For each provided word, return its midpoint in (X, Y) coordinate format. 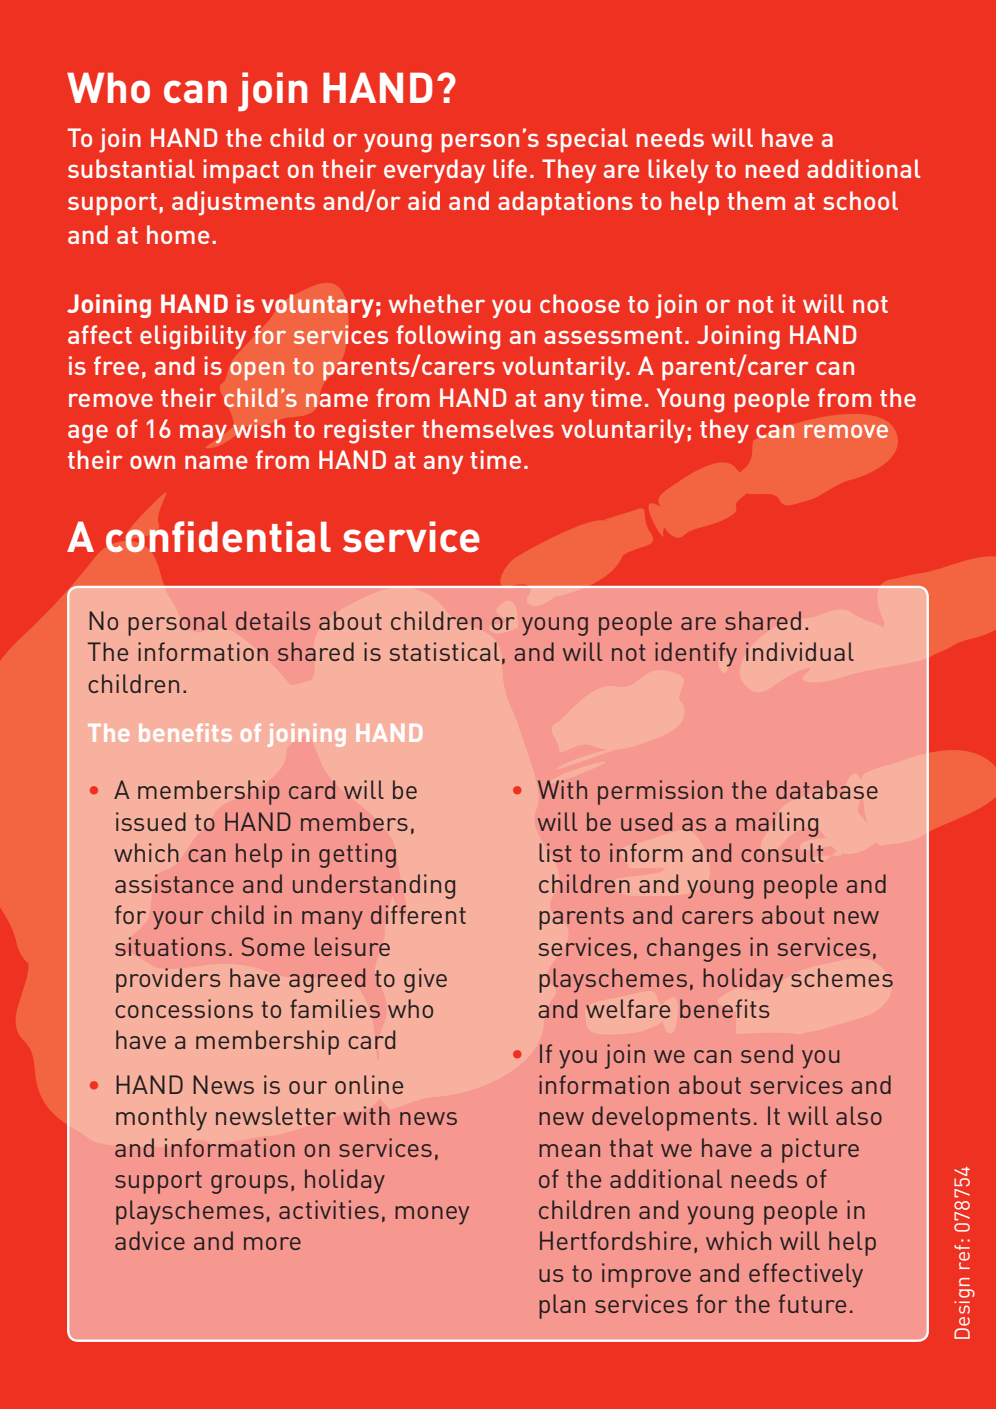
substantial (131, 168)
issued (151, 821)
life (510, 168)
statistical (444, 651)
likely (678, 171)
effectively (806, 1275)
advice (150, 1240)
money (432, 1215)
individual (800, 651)
